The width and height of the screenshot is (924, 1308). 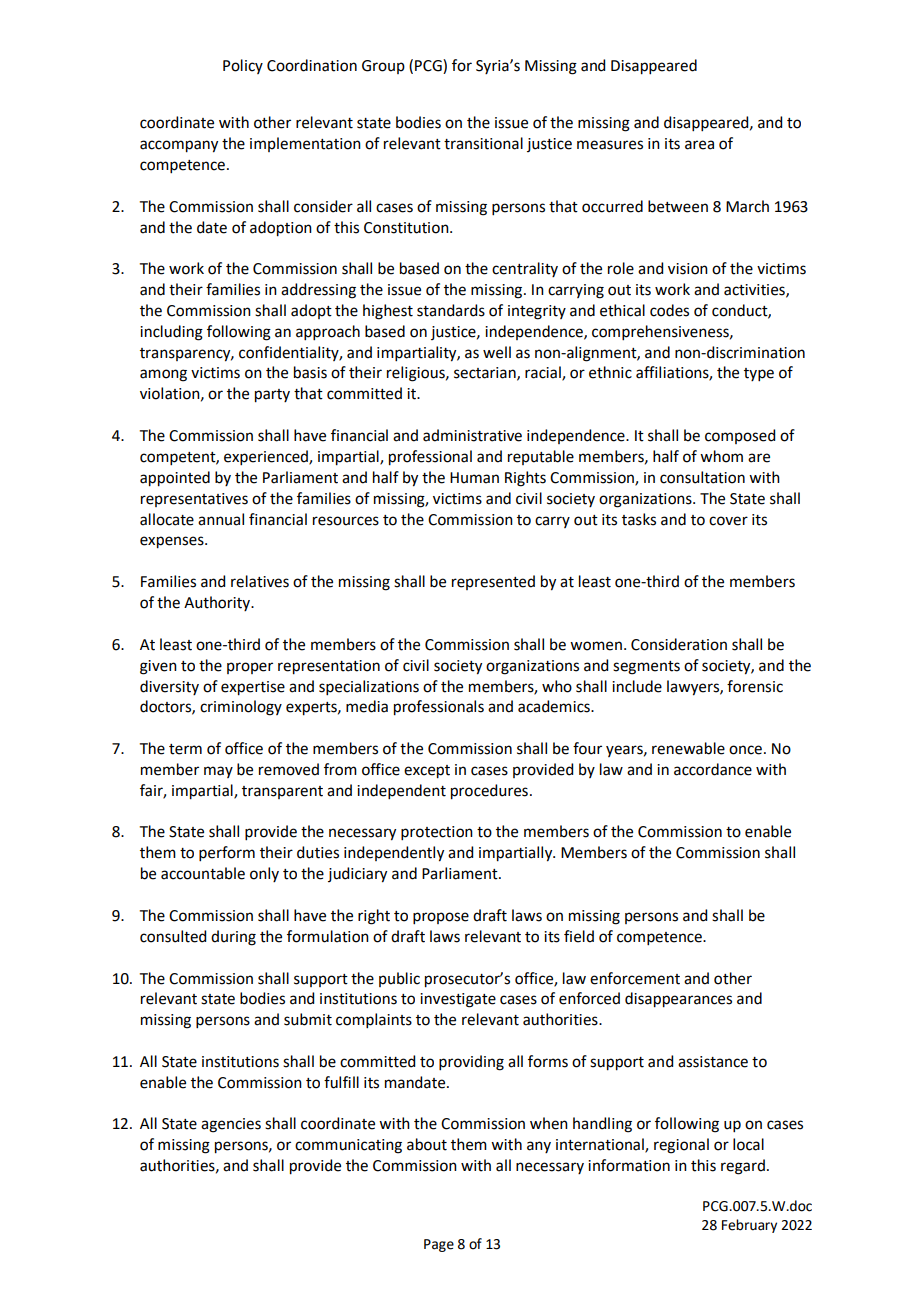 What do you see at coordinates (713, 769) in the screenshot?
I see `accordance` at bounding box center [713, 769].
